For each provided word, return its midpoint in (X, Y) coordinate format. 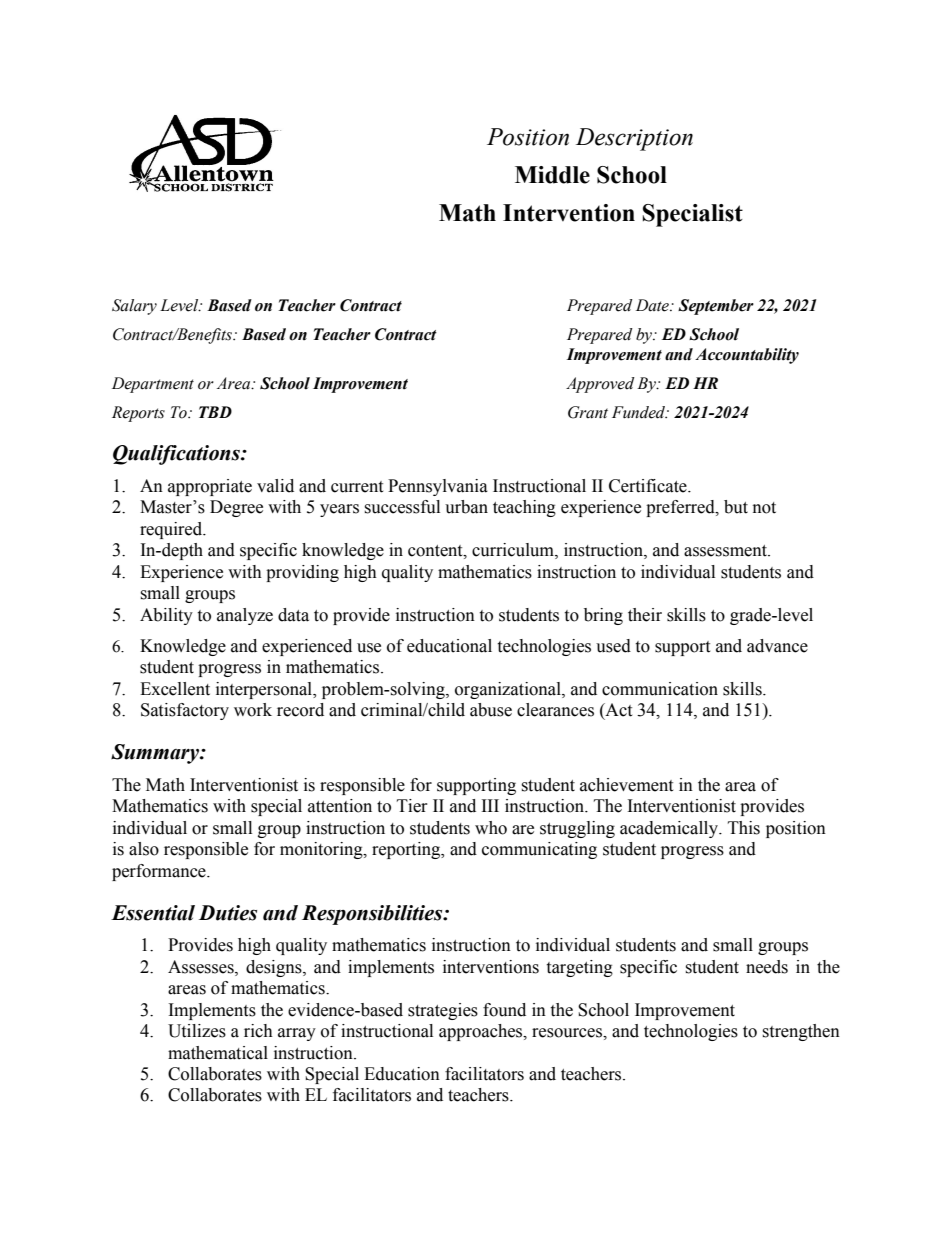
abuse (491, 710)
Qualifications (177, 455)
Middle (552, 175)
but (736, 507)
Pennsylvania (438, 487)
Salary (134, 307)
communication (660, 689)
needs (767, 967)
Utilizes (197, 1031)
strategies (443, 1011)
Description (634, 139)
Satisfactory (185, 711)
